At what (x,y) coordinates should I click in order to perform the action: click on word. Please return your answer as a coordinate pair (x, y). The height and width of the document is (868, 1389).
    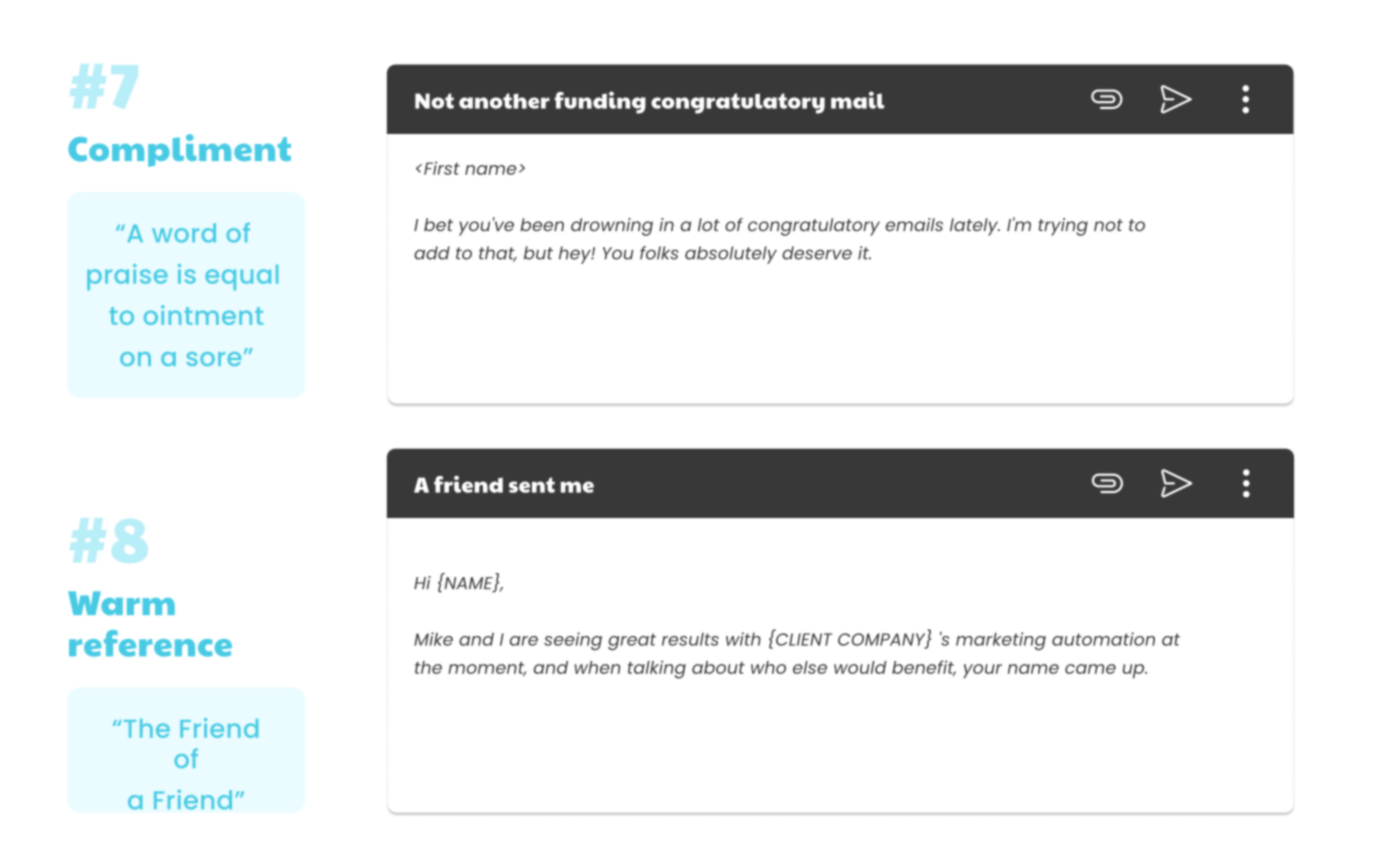
    Looking at the image, I should click on (184, 233).
